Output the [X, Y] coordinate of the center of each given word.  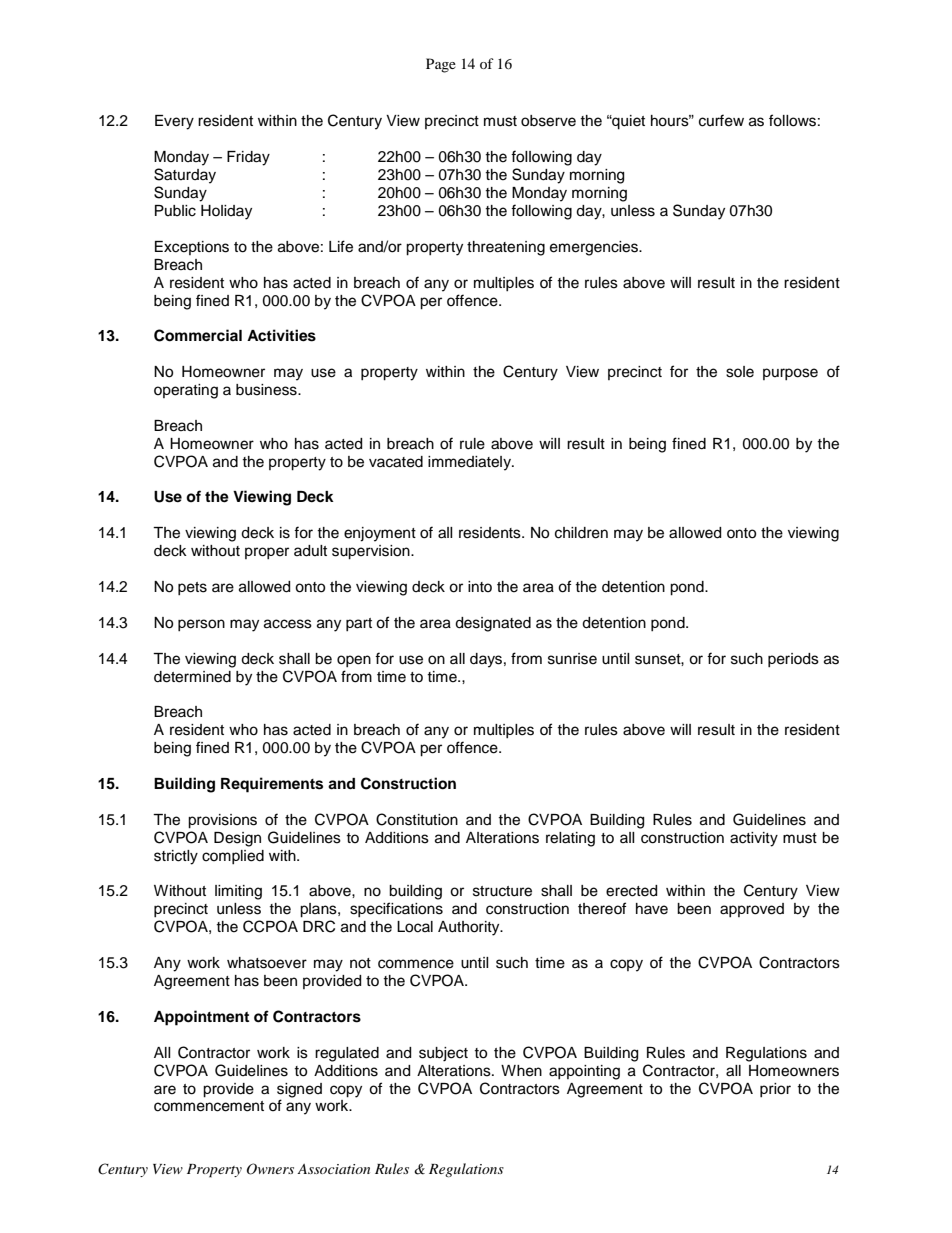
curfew [721, 120]
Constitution [417, 819]
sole [740, 372]
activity [754, 839]
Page [441, 65]
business [267, 390]
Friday [248, 158]
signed [299, 1090]
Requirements [272, 785]
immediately [470, 463]
